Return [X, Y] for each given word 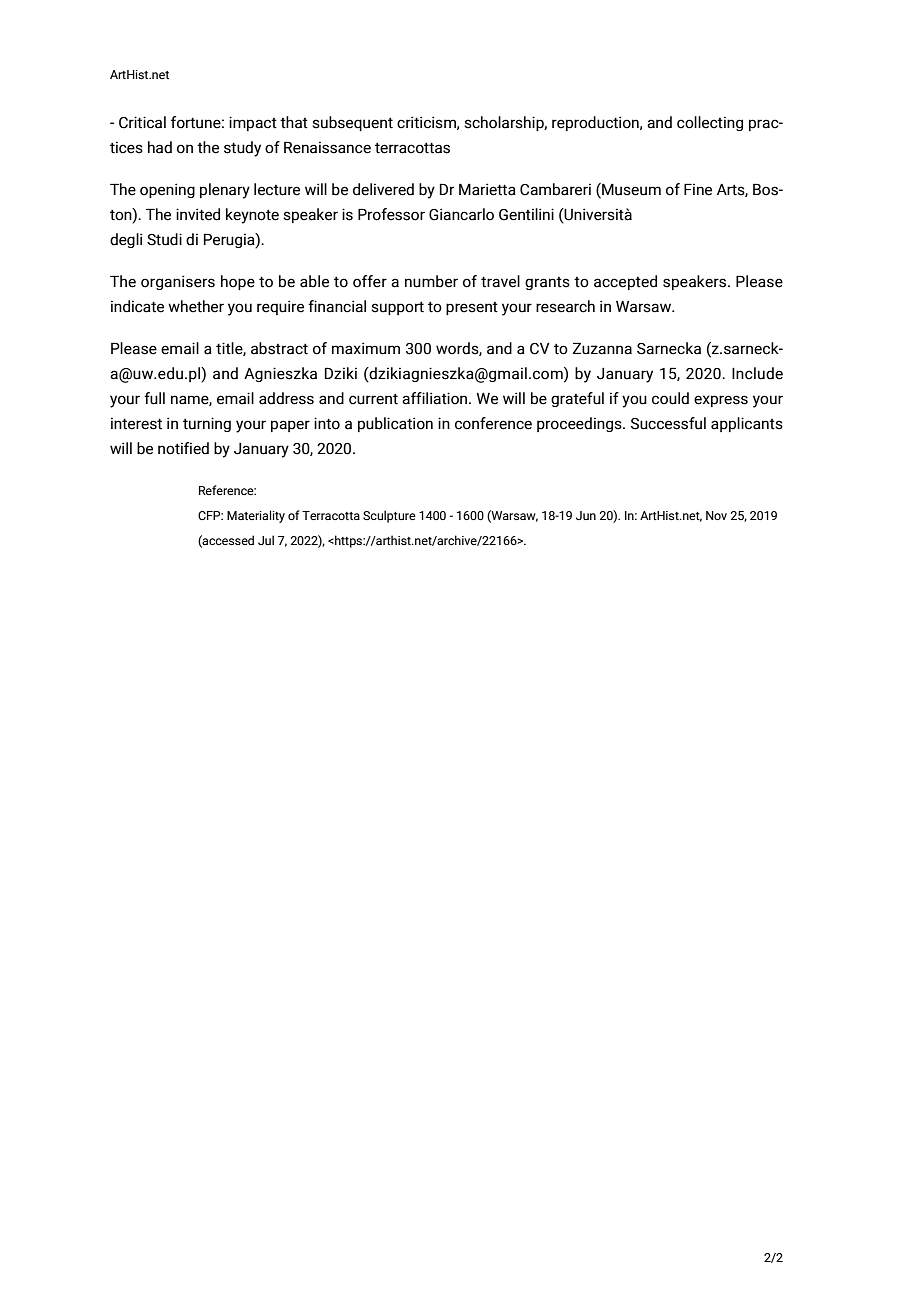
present [472, 308]
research [565, 306]
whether [196, 306]
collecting [710, 123]
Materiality [256, 516]
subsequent [352, 123]
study [242, 149]
